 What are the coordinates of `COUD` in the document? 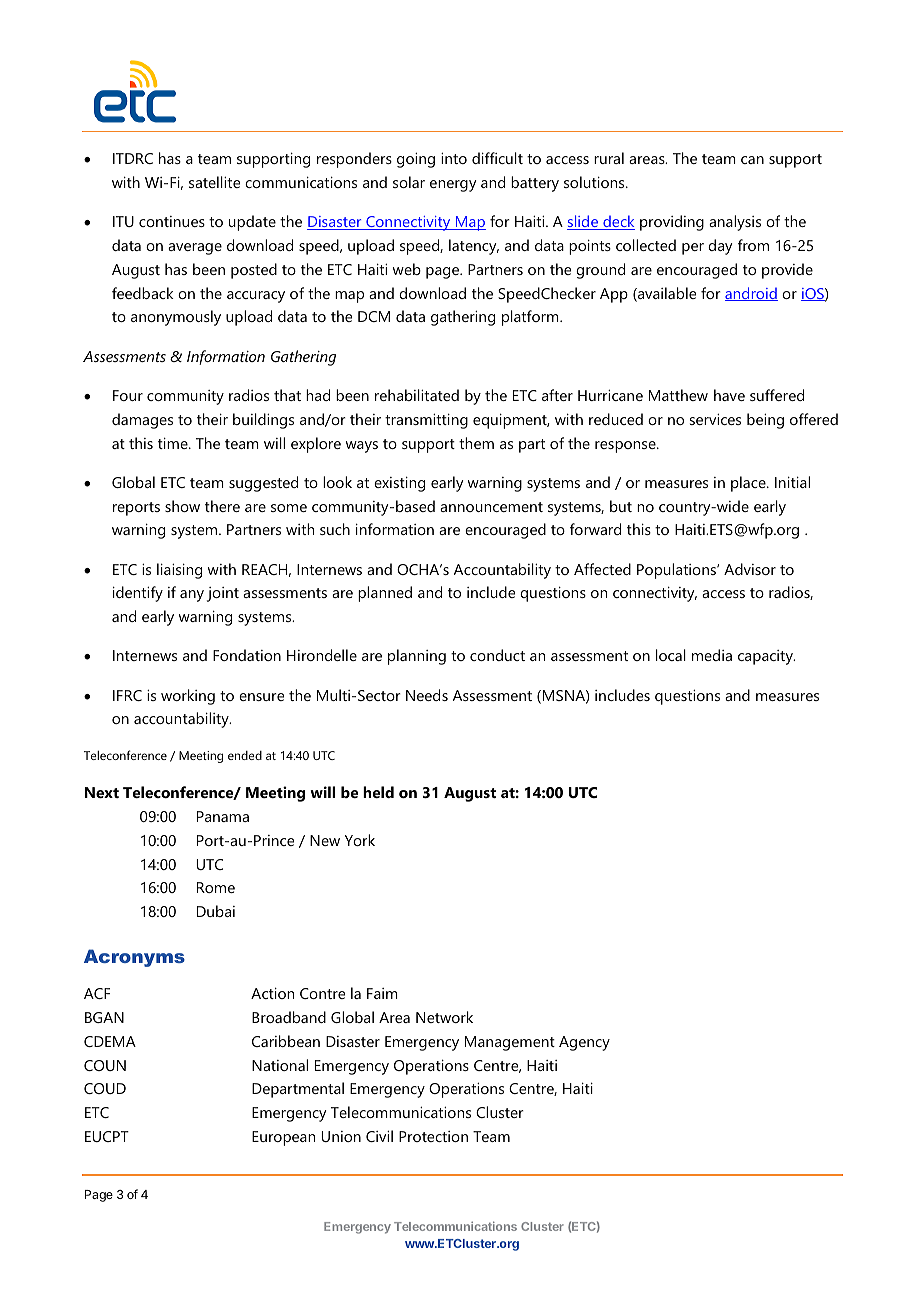 It's located at (105, 1088).
